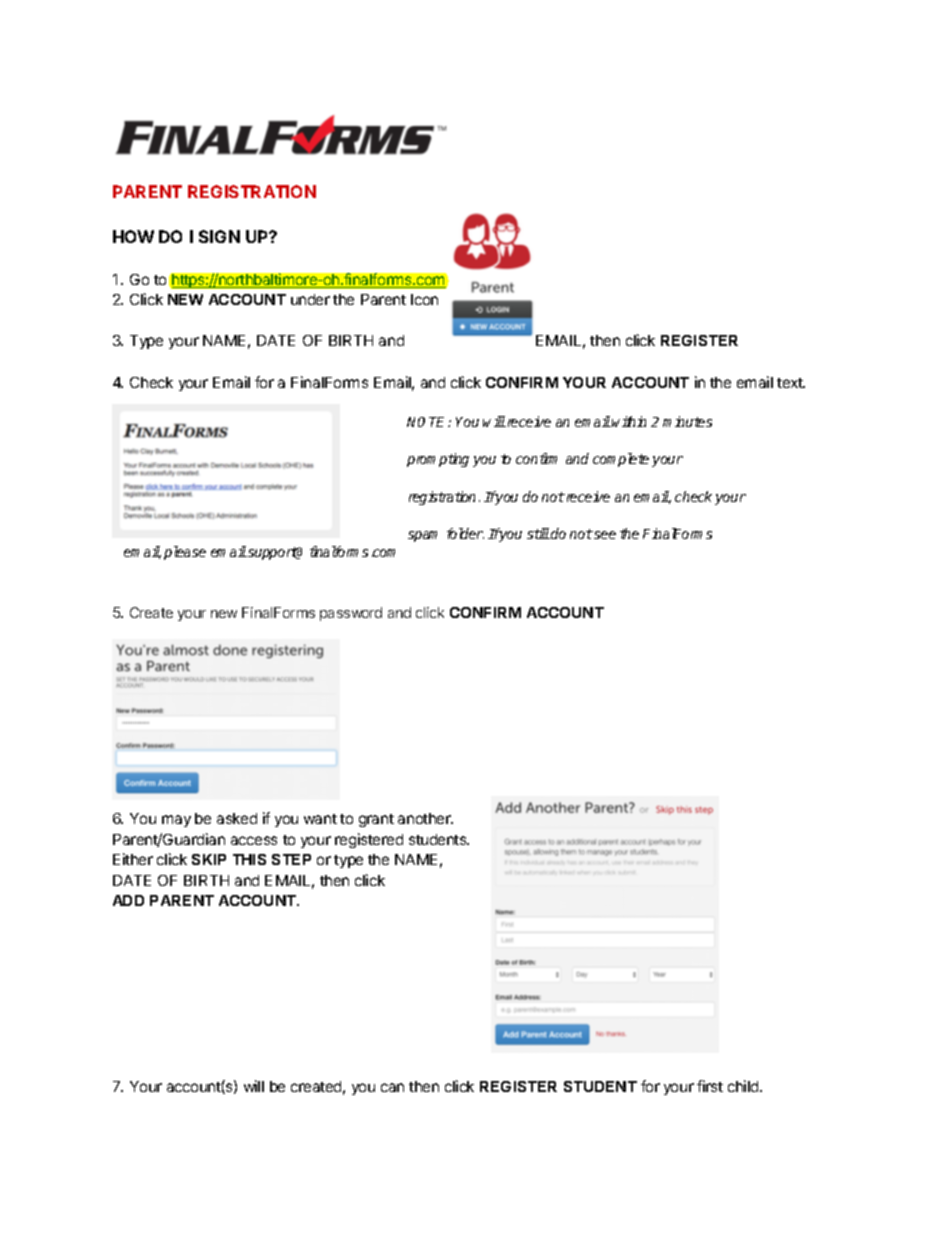 The width and height of the document is (952, 1233). I want to click on first, so click(710, 1086).
